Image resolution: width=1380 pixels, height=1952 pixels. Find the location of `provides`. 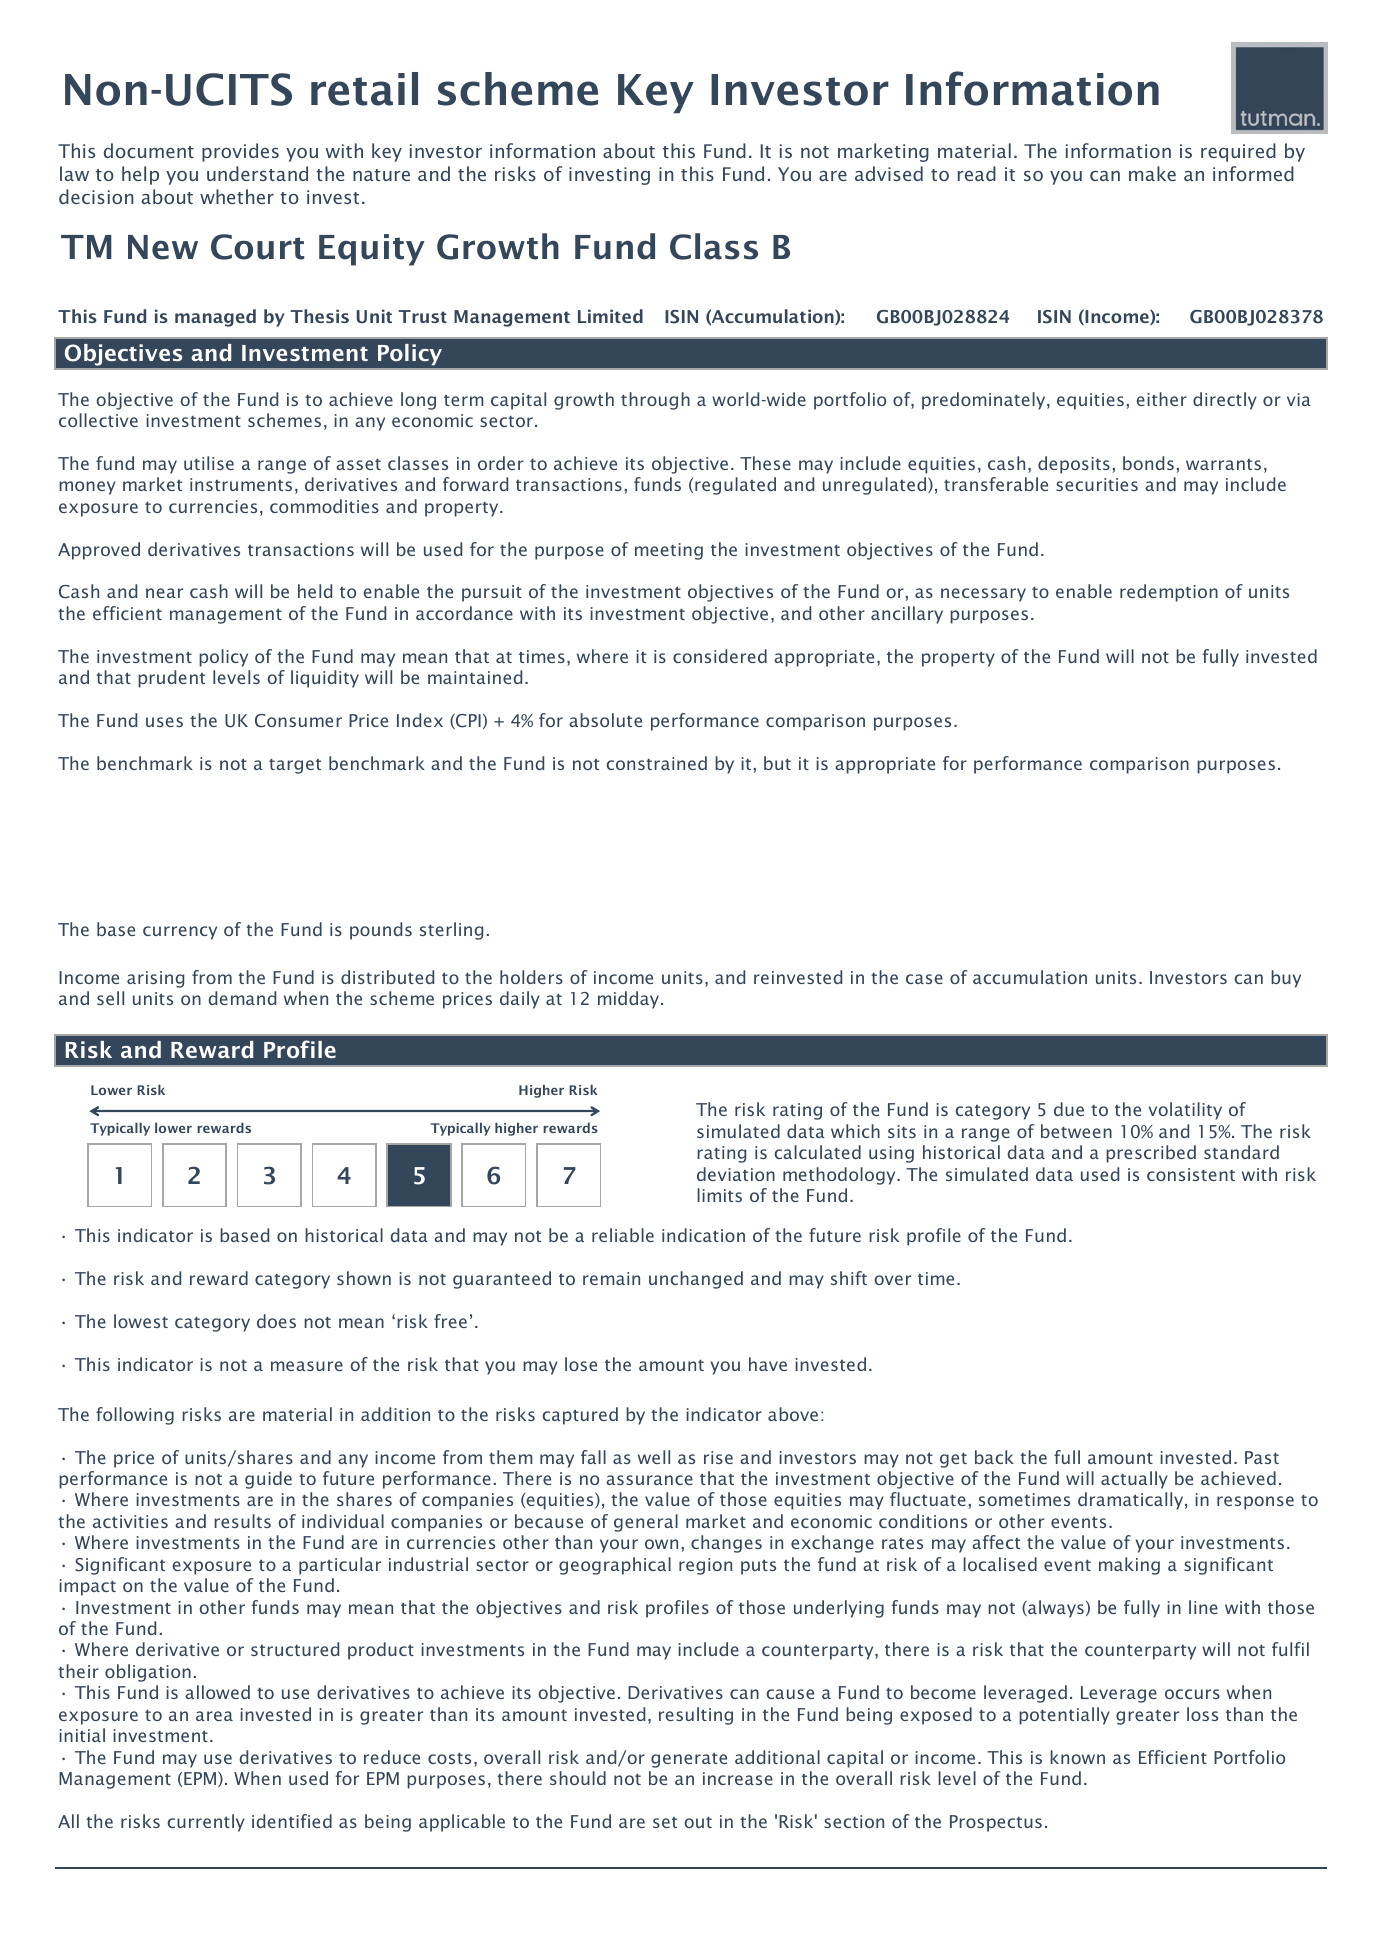

provides is located at coordinates (240, 152).
